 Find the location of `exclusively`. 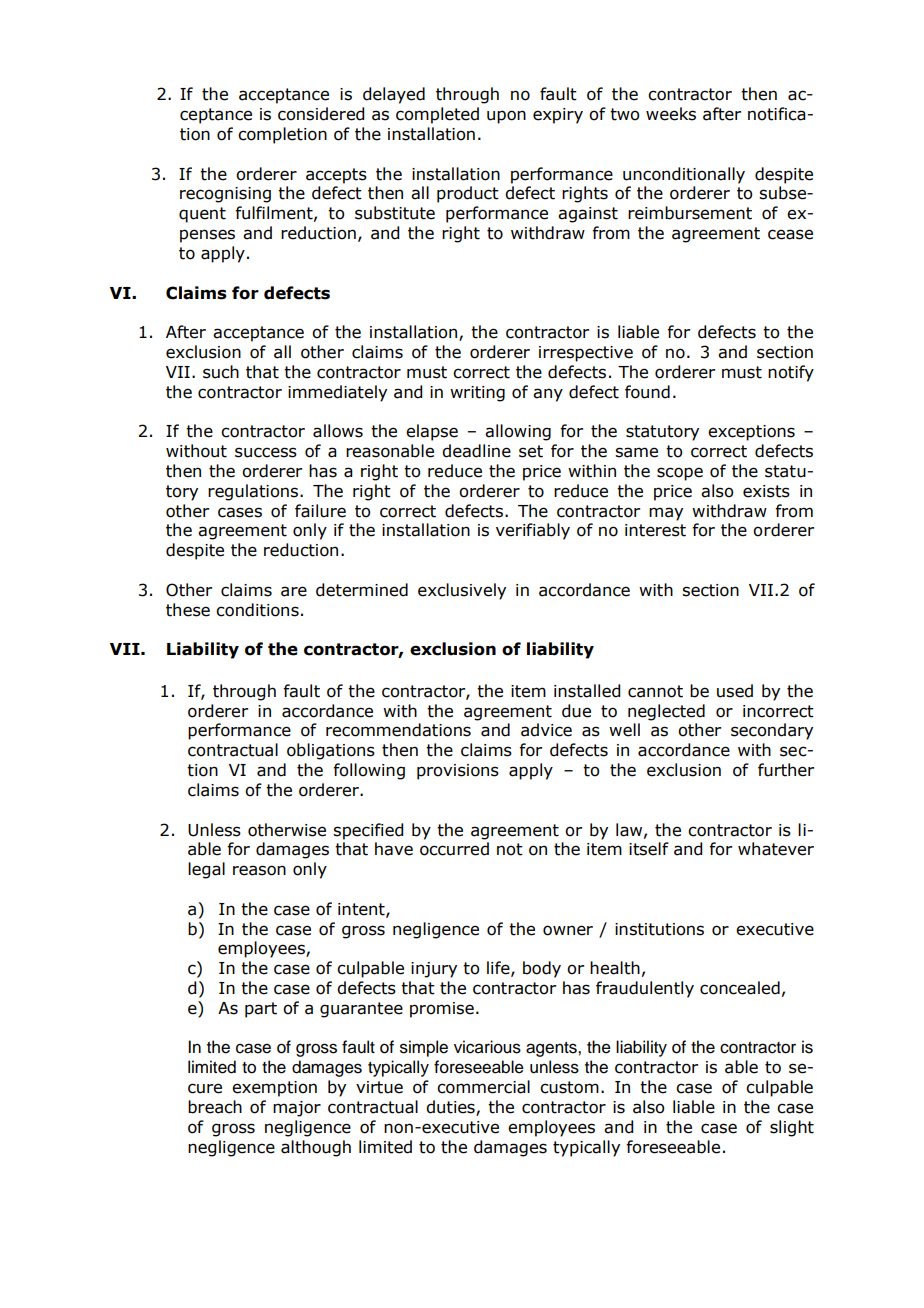

exclusively is located at coordinates (462, 591).
